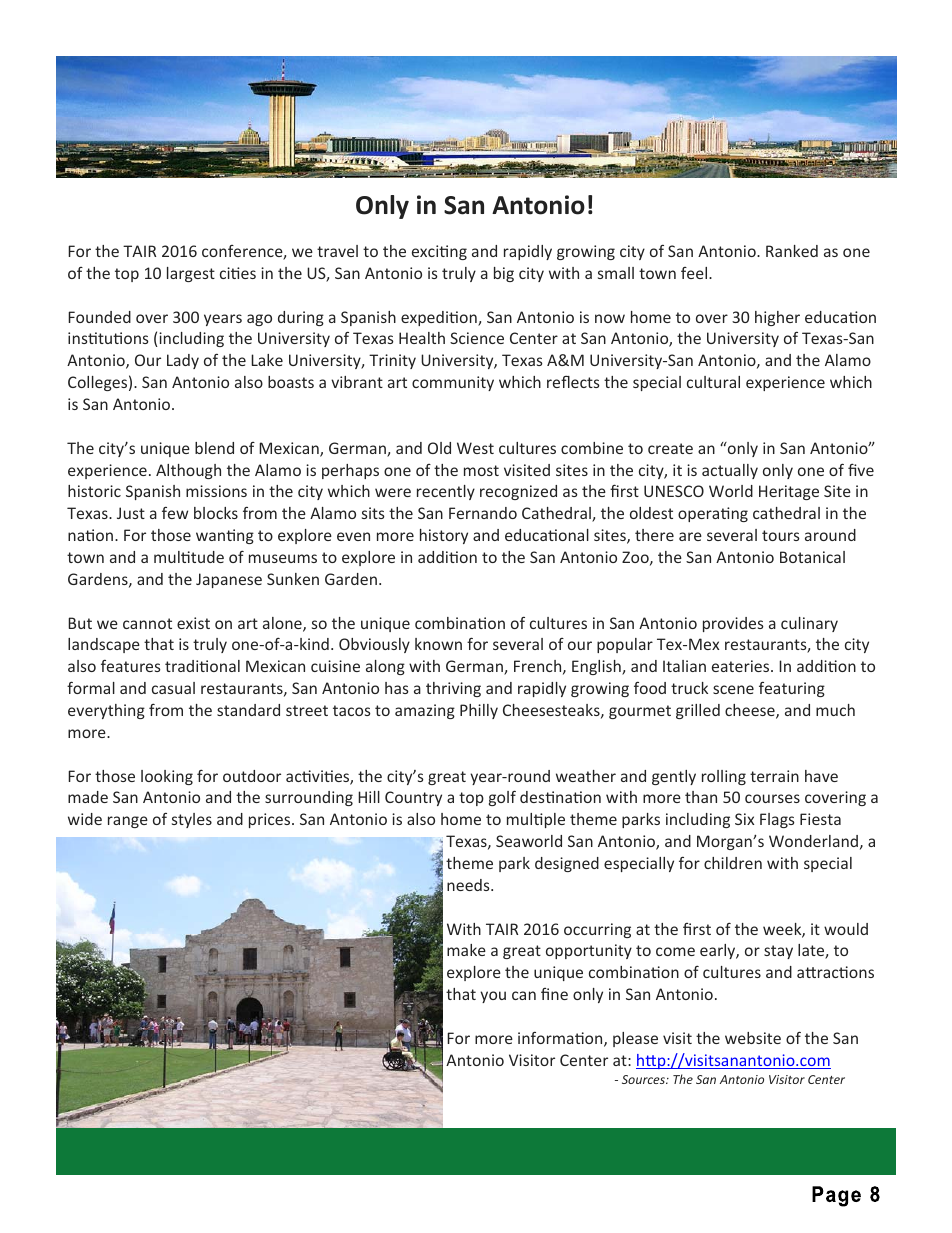 Image resolution: width=952 pixels, height=1233 pixels. I want to click on Although, so click(188, 471).
